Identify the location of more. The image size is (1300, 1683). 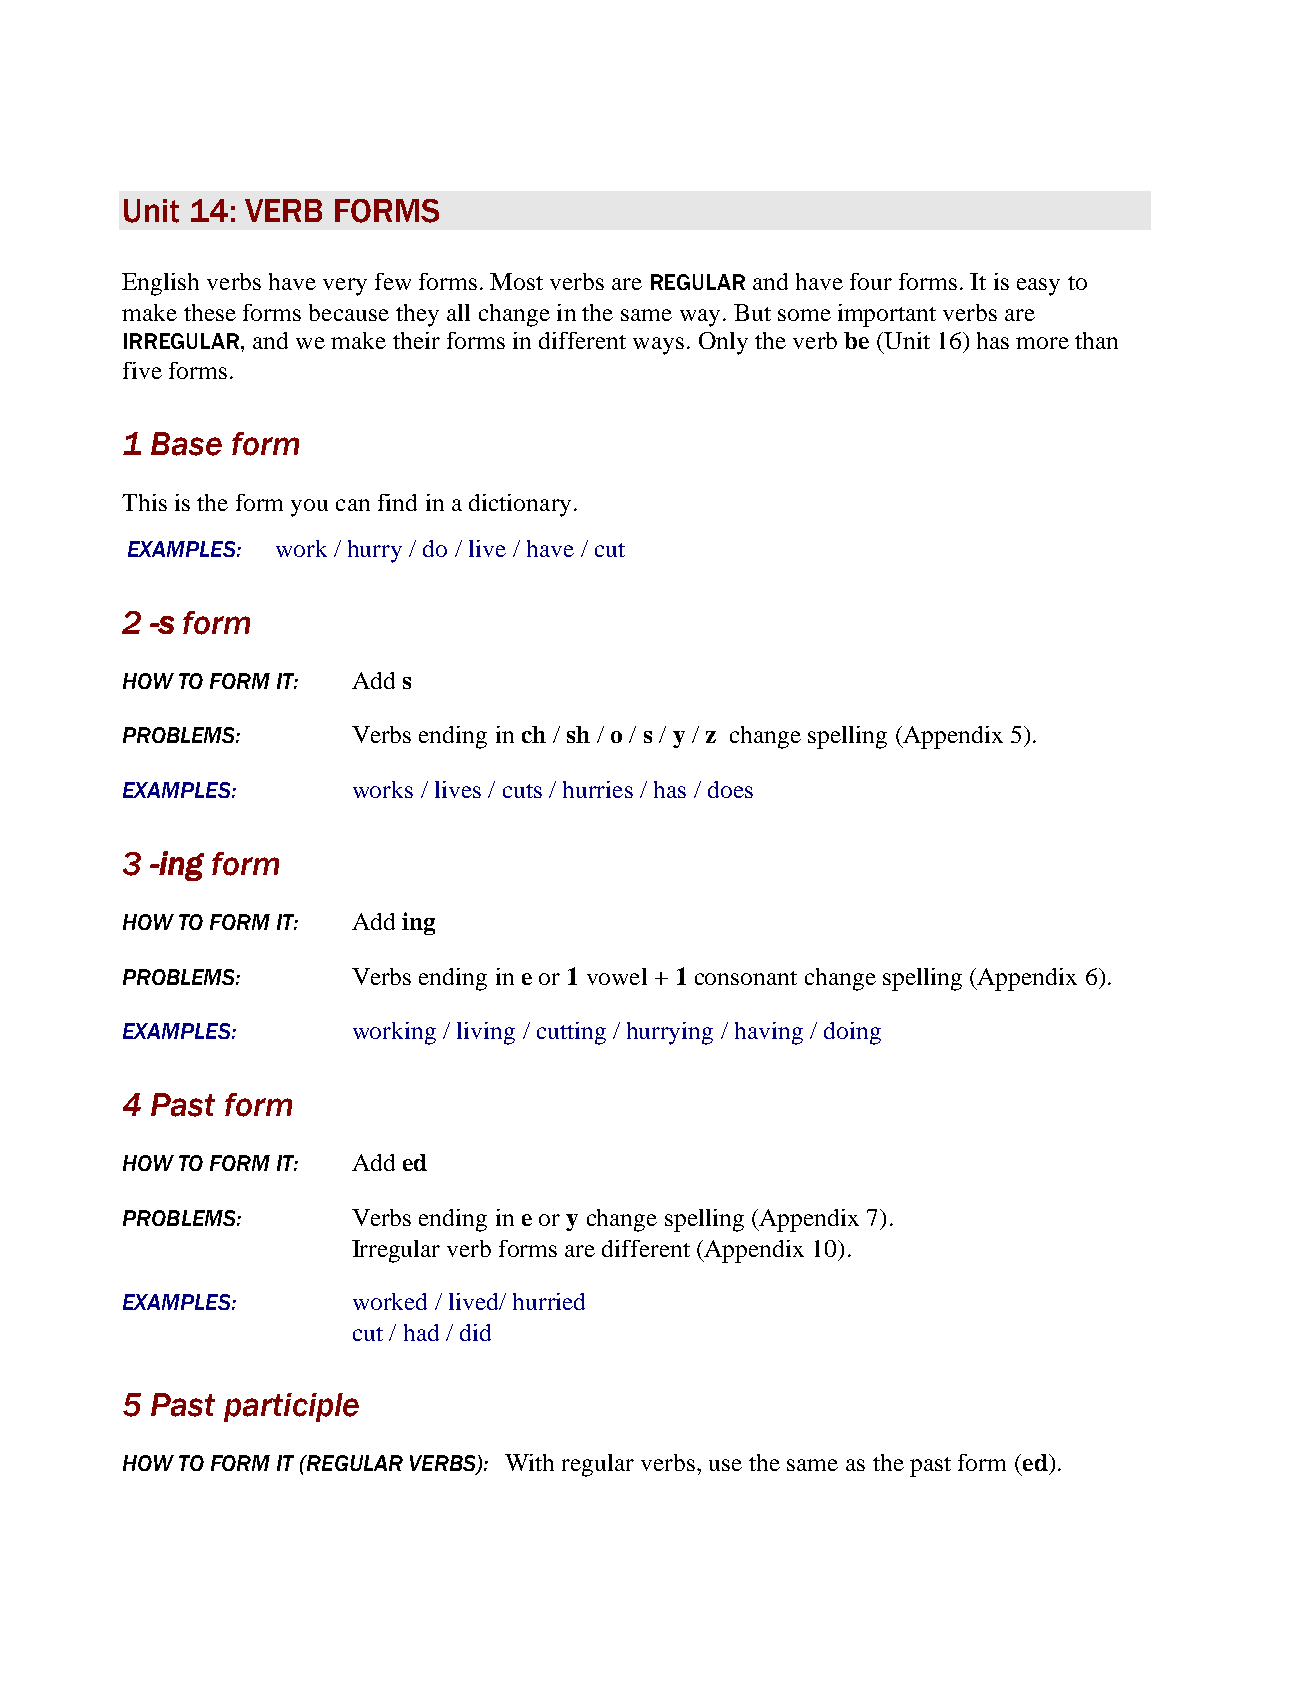
(1042, 343).
